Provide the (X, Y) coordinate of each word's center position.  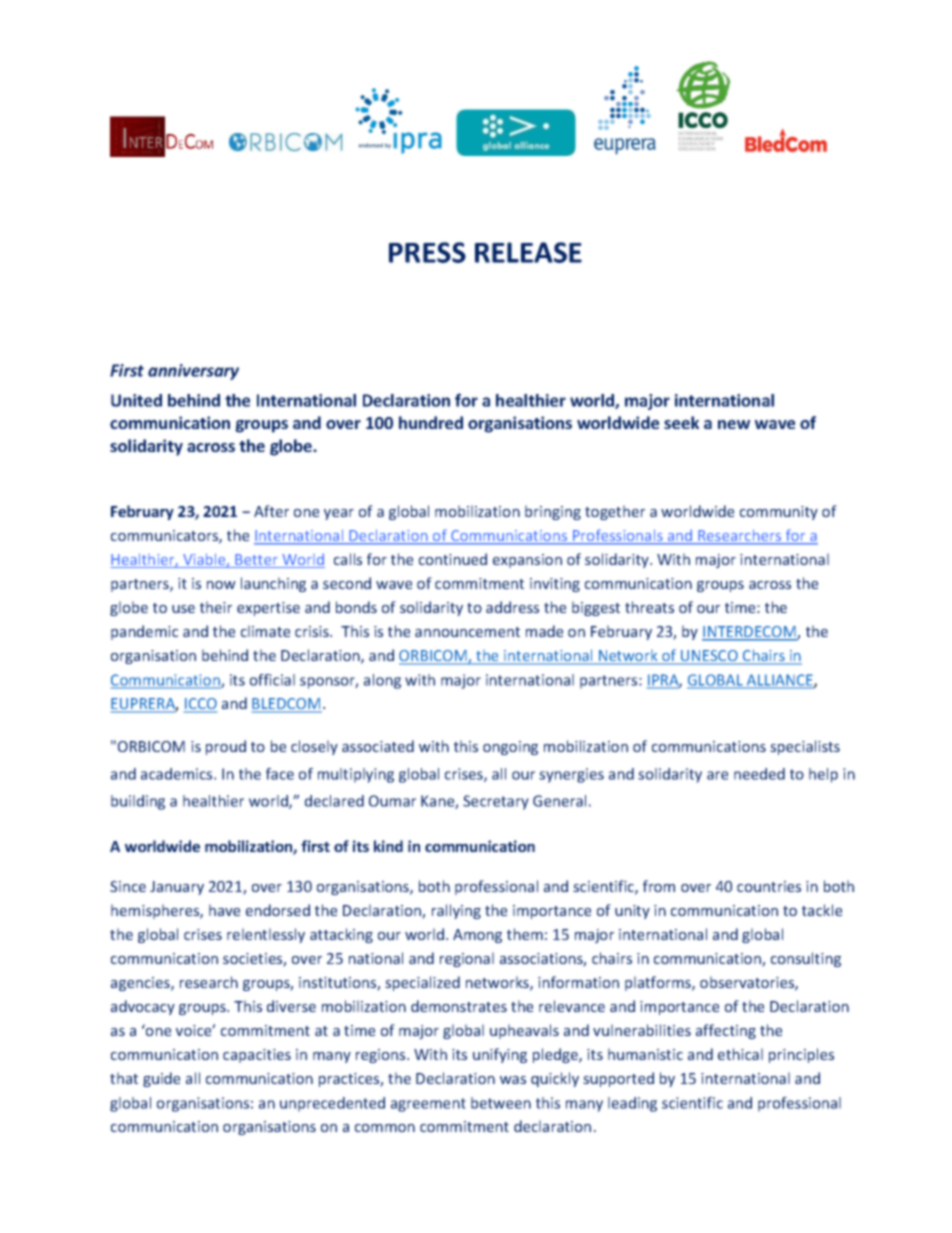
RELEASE (528, 252)
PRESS (427, 252)
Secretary (496, 802)
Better (256, 561)
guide (161, 1079)
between (501, 1103)
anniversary (193, 372)
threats (649, 607)
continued (453, 559)
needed (759, 774)
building (138, 802)
